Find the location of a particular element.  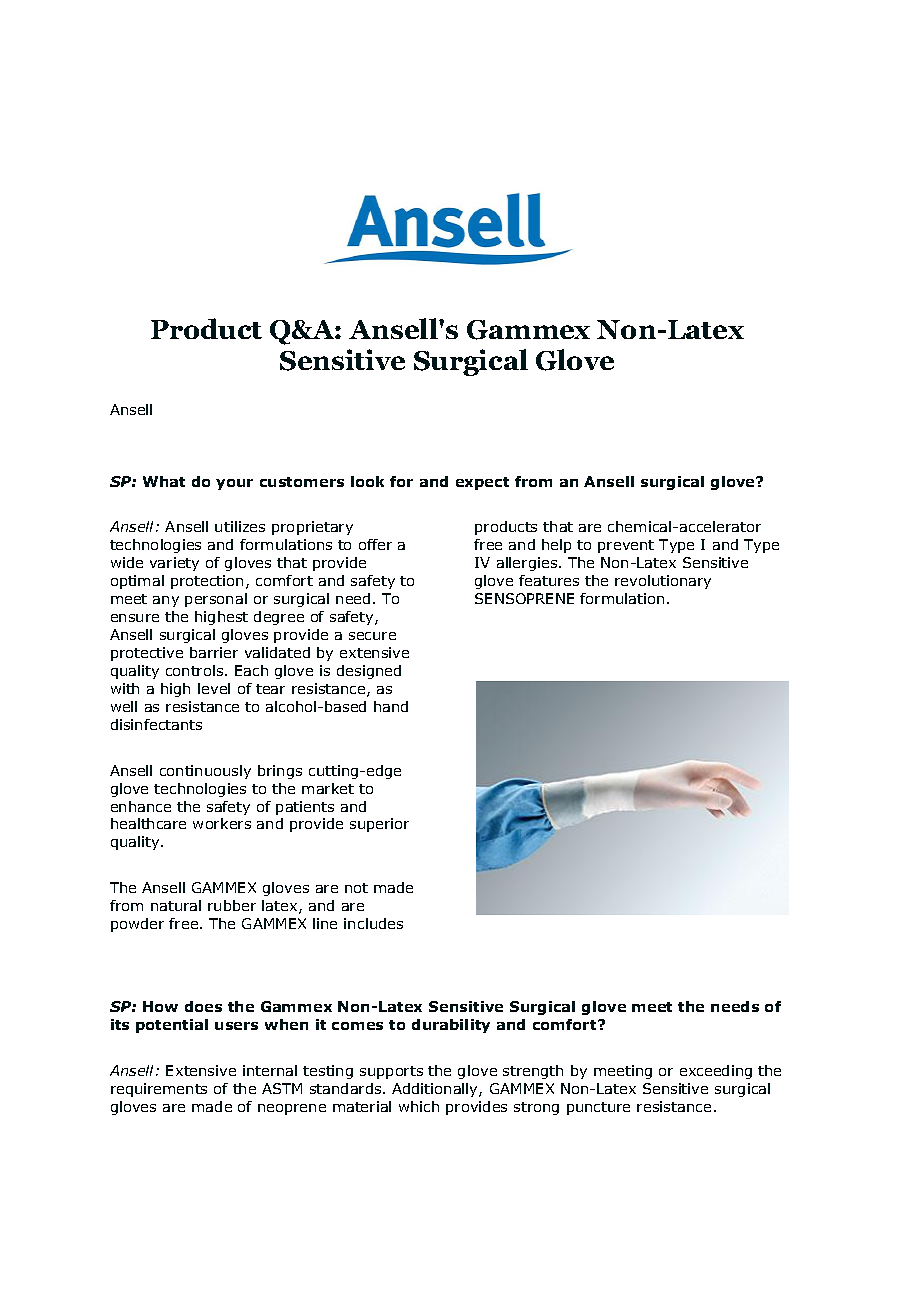

continuously is located at coordinates (205, 772).
